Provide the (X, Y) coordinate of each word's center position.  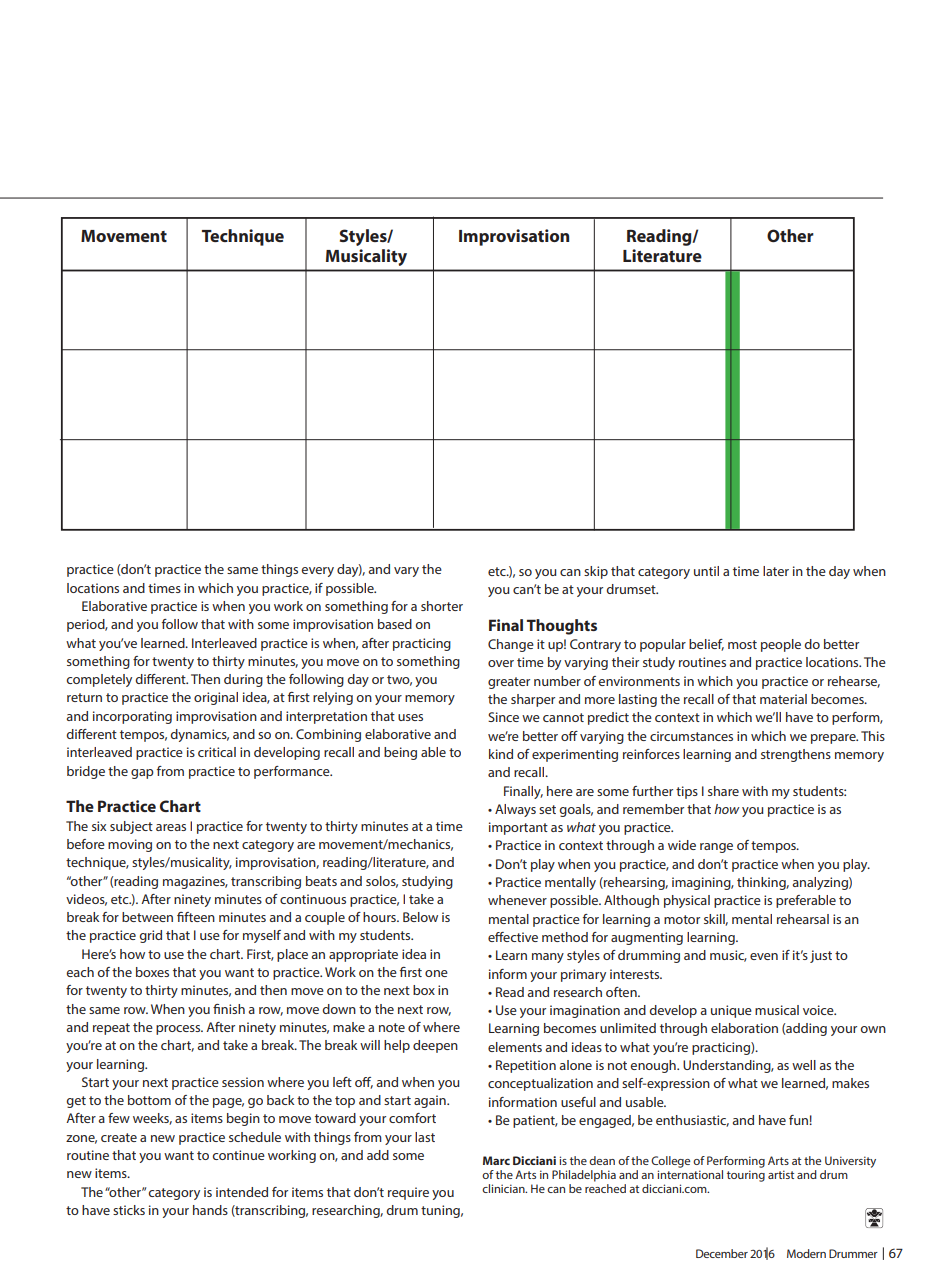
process (179, 1030)
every (317, 572)
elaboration (744, 1028)
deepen (435, 1046)
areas (171, 827)
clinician (504, 1188)
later (776, 571)
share (723, 791)
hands (210, 1210)
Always (515, 810)
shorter (442, 606)
